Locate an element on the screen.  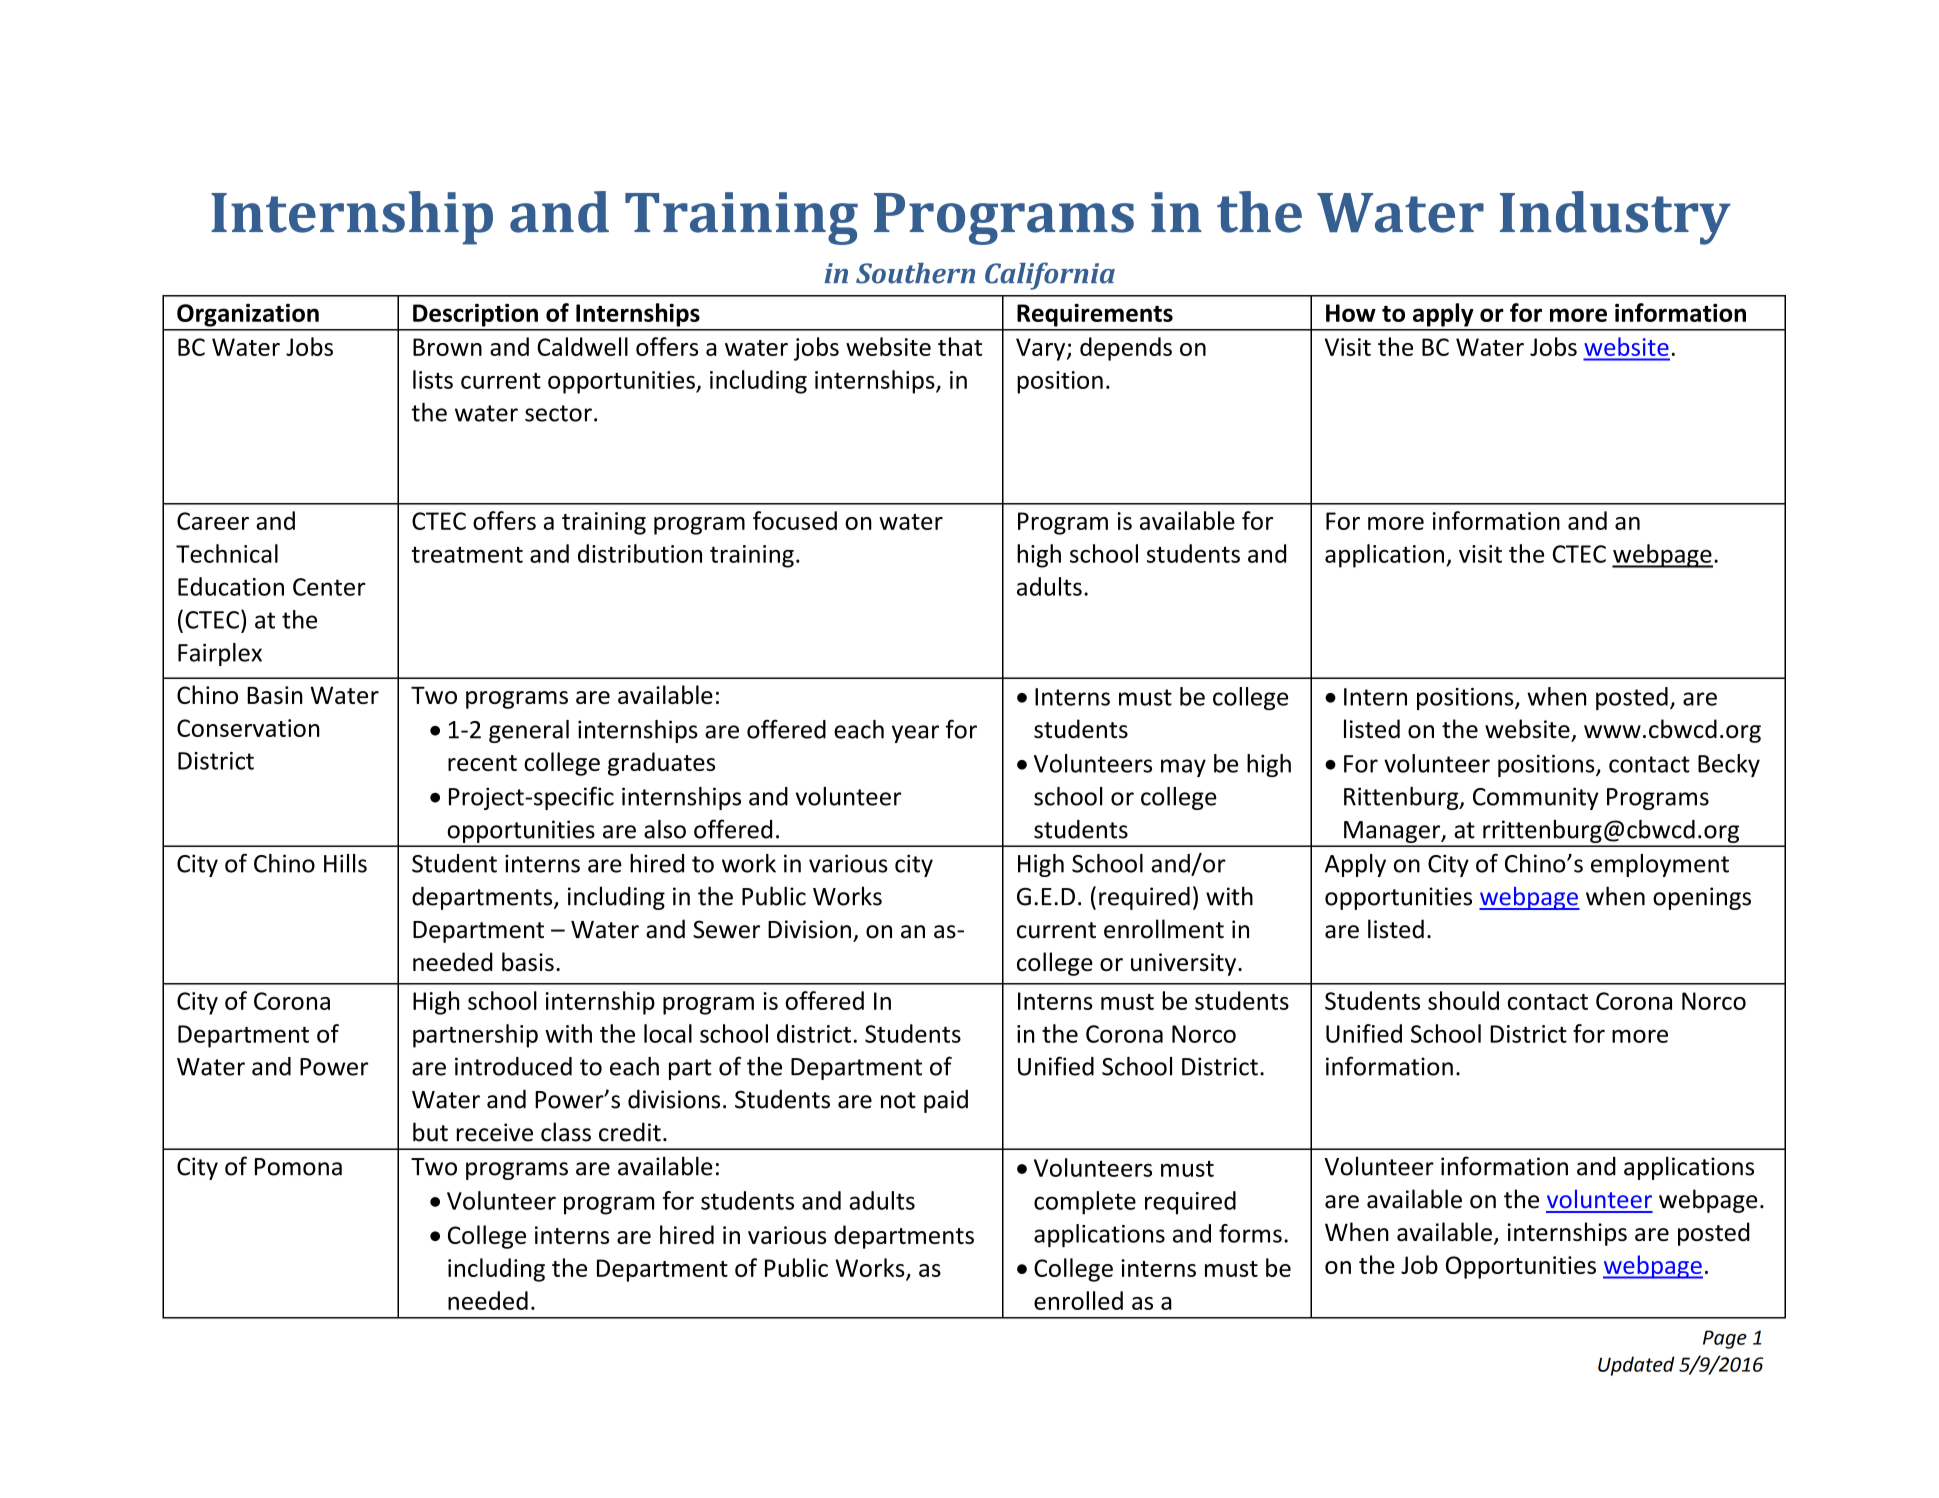
enrolled is located at coordinates (1078, 1300).
